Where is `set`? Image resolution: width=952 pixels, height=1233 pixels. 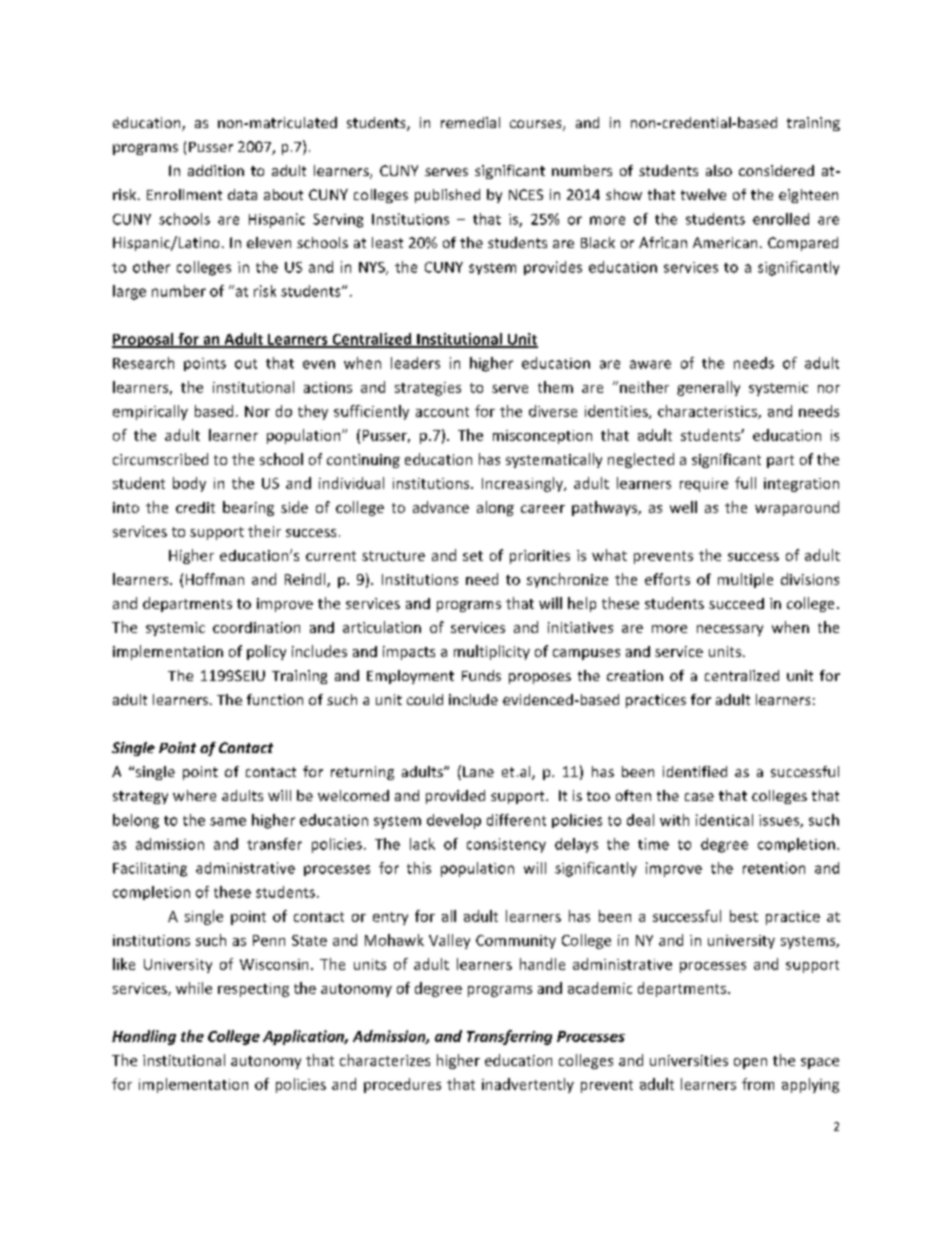 set is located at coordinates (473, 556).
